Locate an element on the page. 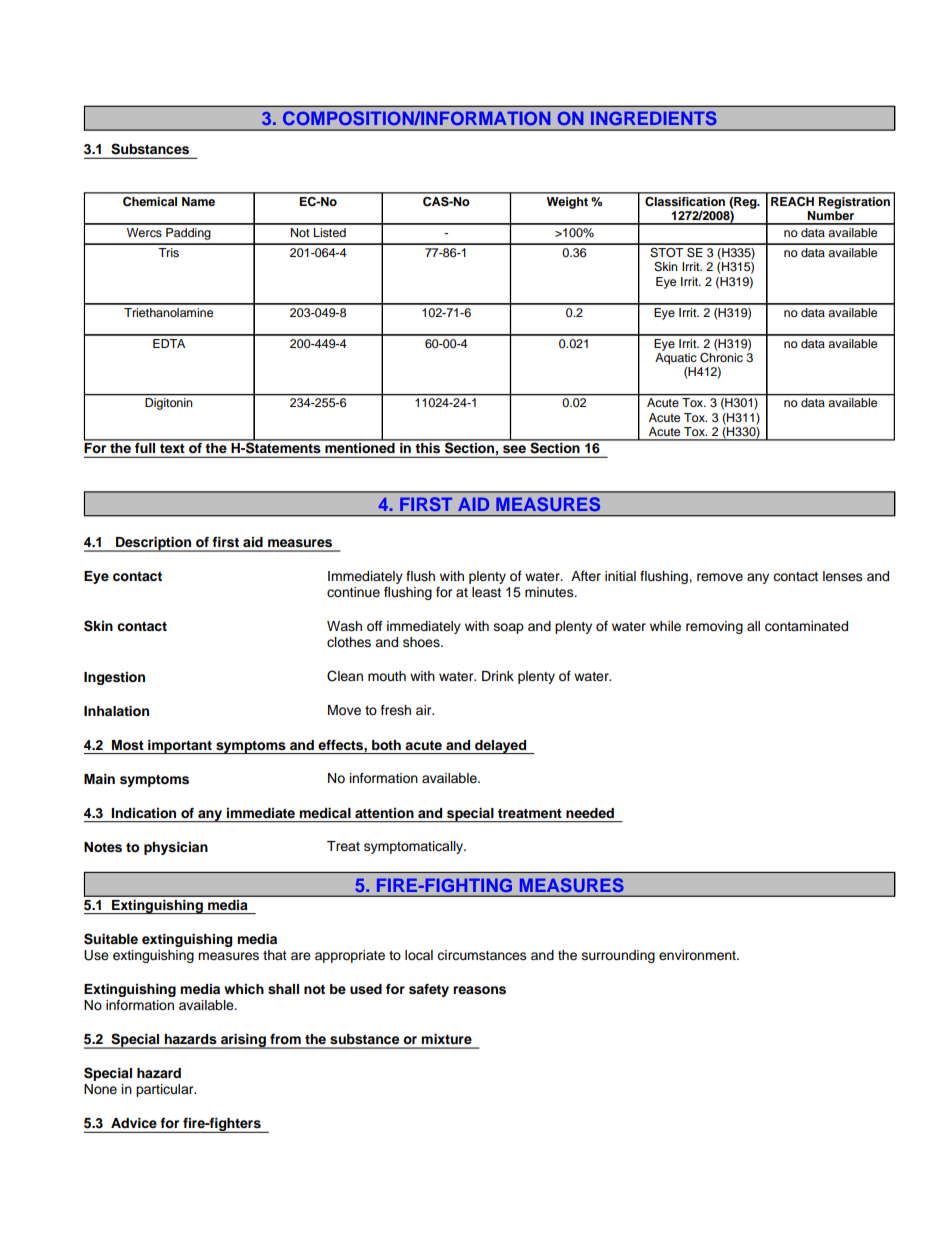  Tris is located at coordinates (168, 252).
